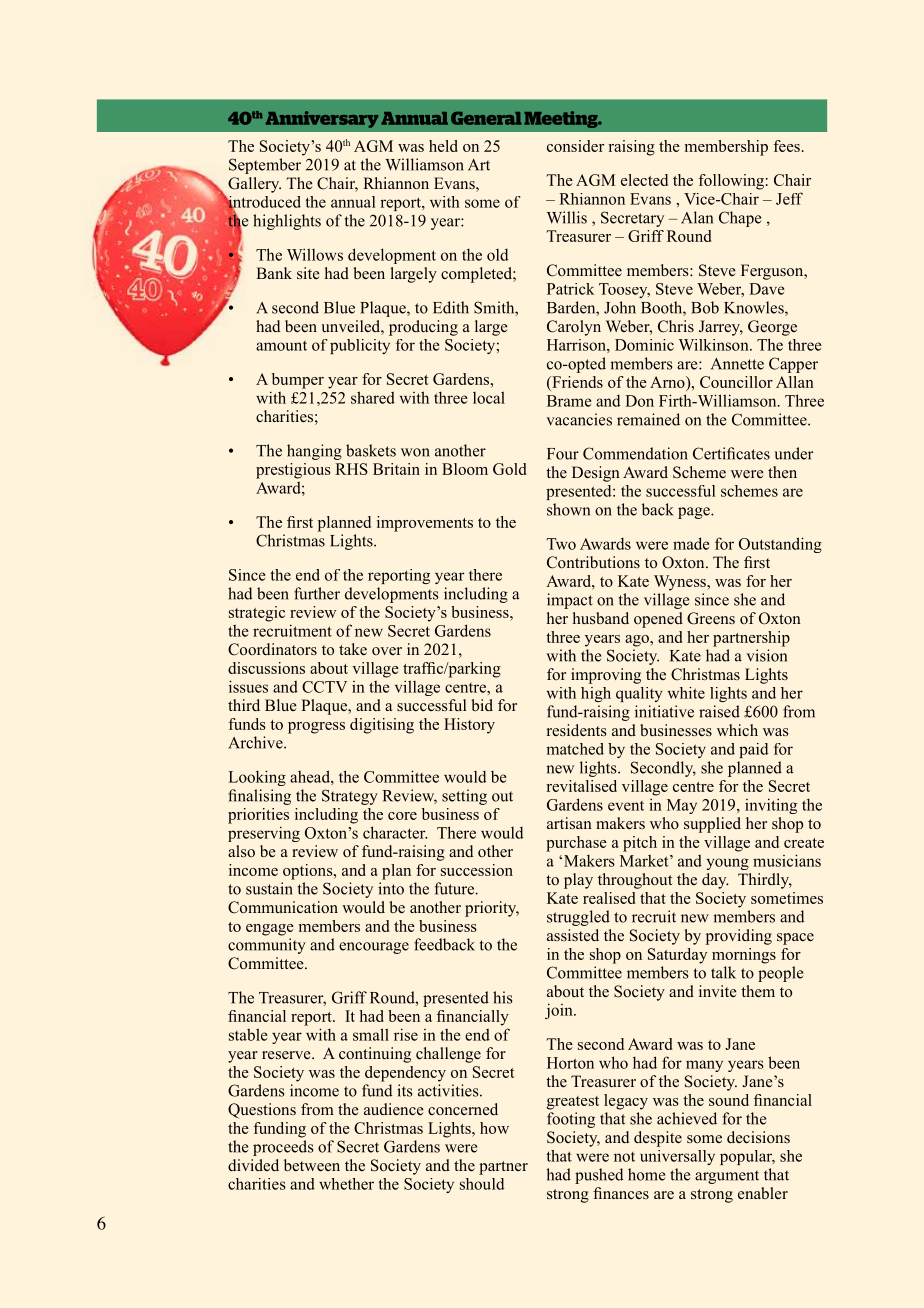 The height and width of the screenshot is (1308, 924). Describe the element at coordinates (267, 946) in the screenshot. I see `community` at that location.
